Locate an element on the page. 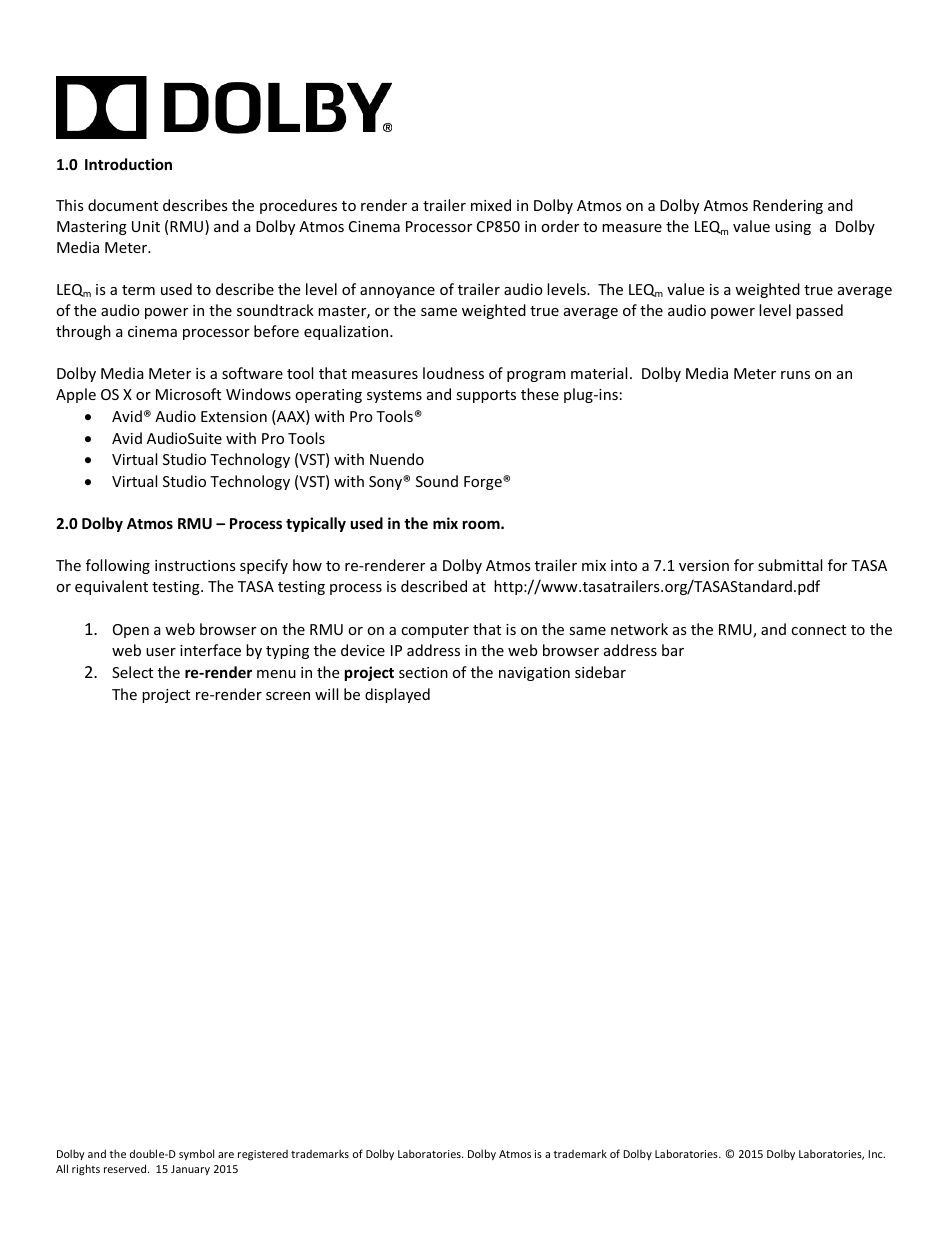 The width and height of the document is (952, 1233). document is located at coordinates (123, 205).
